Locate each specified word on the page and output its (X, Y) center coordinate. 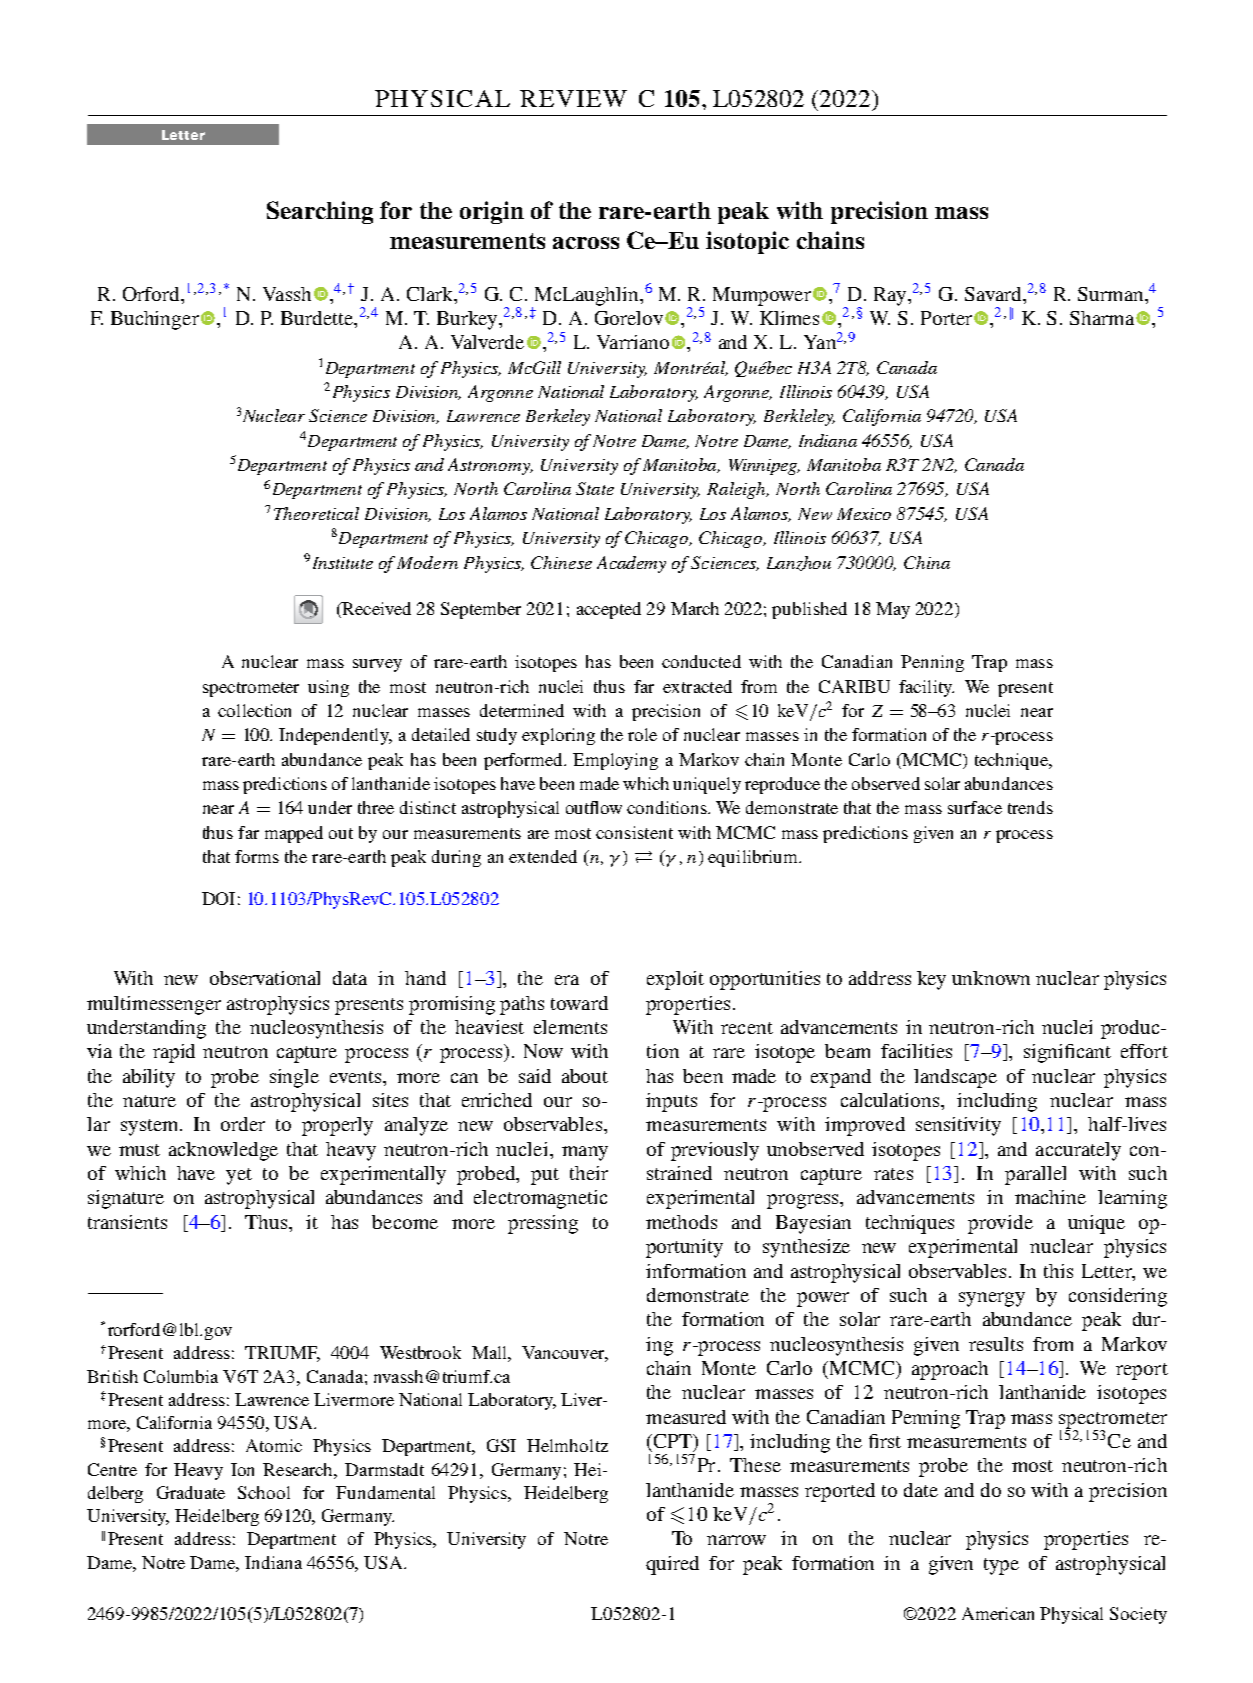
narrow (736, 1540)
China (927, 562)
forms (257, 856)
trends (1030, 807)
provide (1000, 1224)
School (264, 1492)
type (1001, 1566)
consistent (634, 832)
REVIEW (573, 98)
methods (681, 1222)
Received (375, 610)
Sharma (1103, 318)
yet (239, 1176)
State (595, 488)
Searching (320, 212)
